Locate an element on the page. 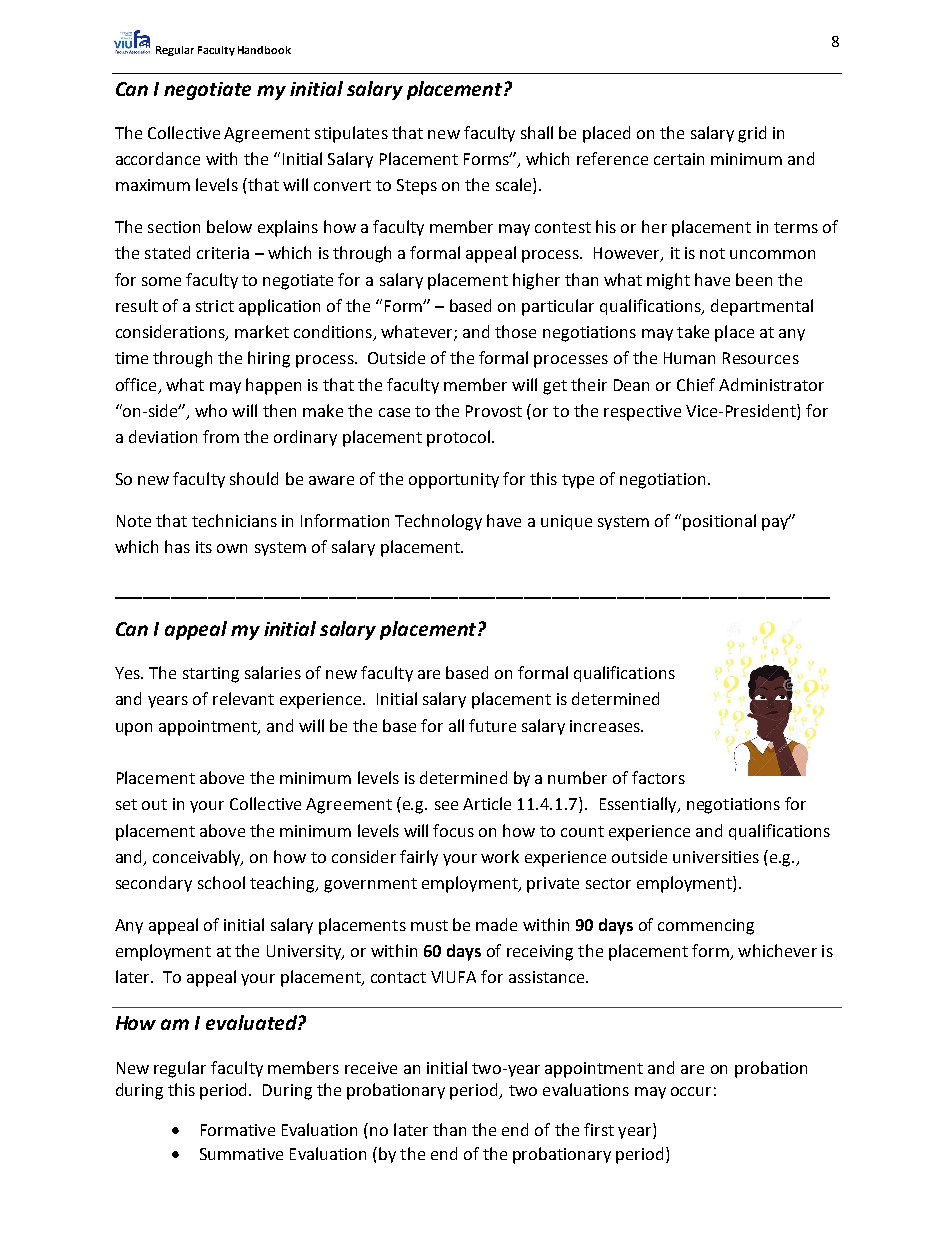 This page has width=952, height=1233. occur is located at coordinates (691, 1091).
